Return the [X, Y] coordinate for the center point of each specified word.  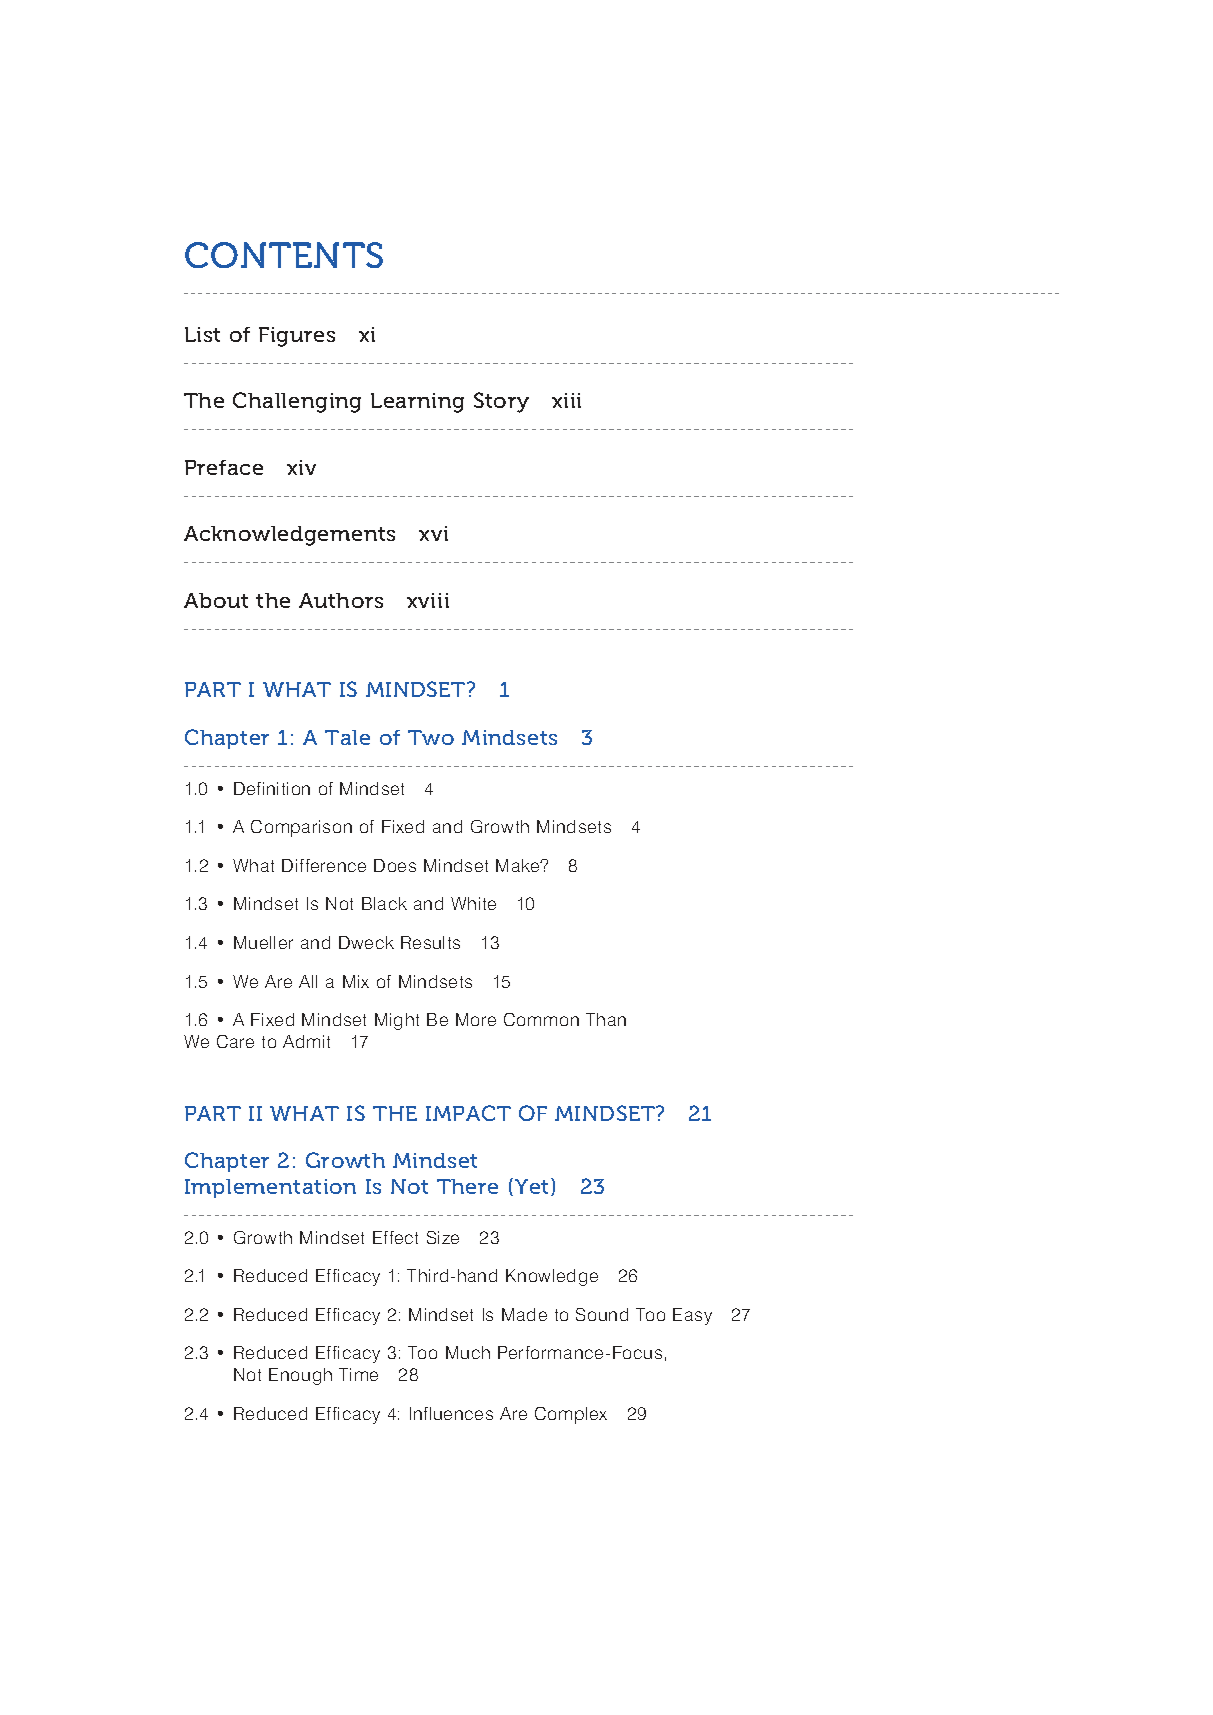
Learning [417, 403]
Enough [300, 1376]
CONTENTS [284, 255]
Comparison [301, 828]
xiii [566, 400]
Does [395, 865]
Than [606, 1019]
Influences [451, 1413]
